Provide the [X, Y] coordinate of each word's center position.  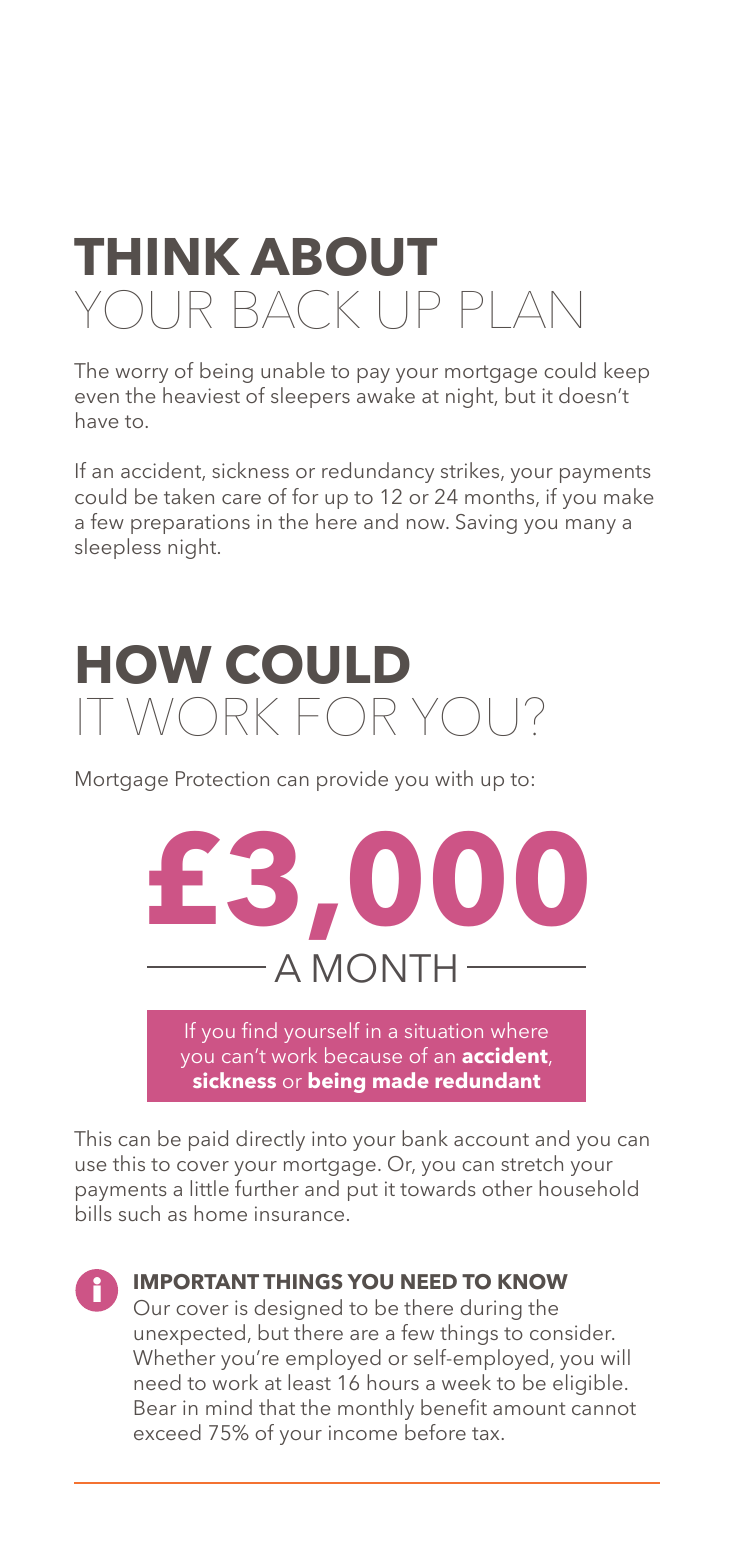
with [454, 778]
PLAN [521, 309]
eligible [587, 1384]
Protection [222, 778]
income [363, 1432]
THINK [157, 256]
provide [352, 780]
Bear [155, 1407]
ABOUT [343, 256]
